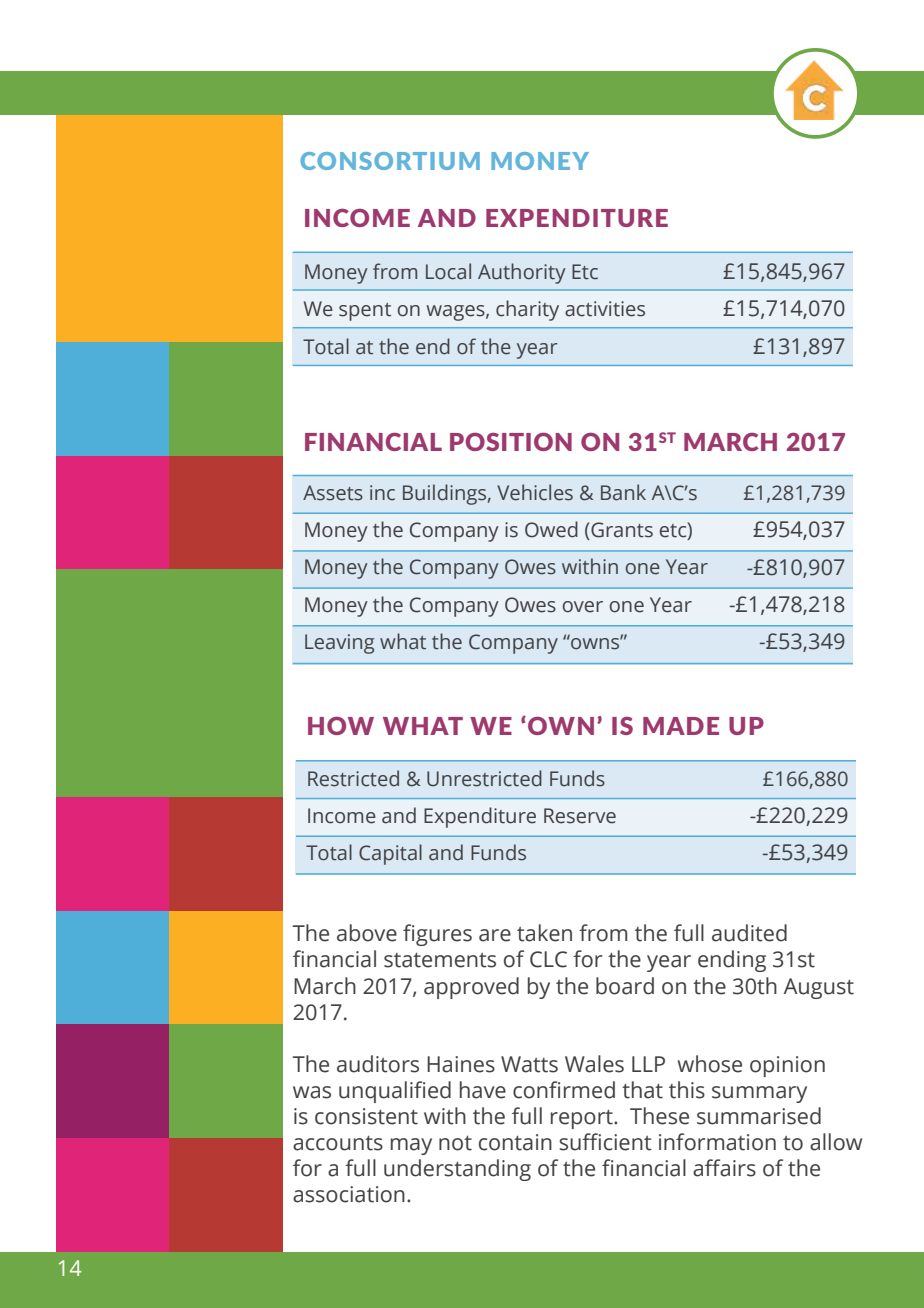 The width and height of the screenshot is (924, 1308). What do you see at coordinates (605, 1142) in the screenshot?
I see `sufficient` at bounding box center [605, 1142].
